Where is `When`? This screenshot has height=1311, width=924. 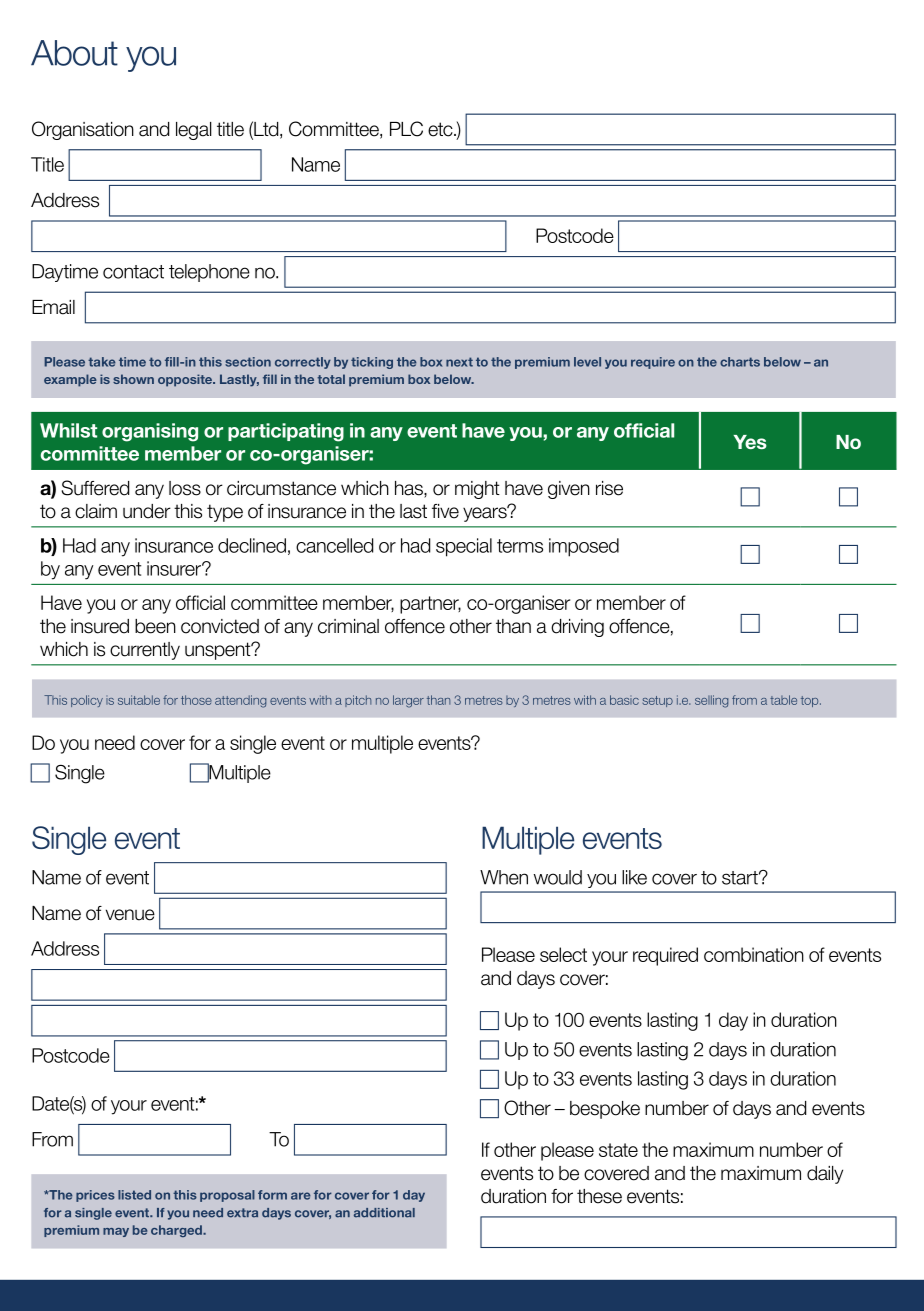 When is located at coordinates (504, 877).
